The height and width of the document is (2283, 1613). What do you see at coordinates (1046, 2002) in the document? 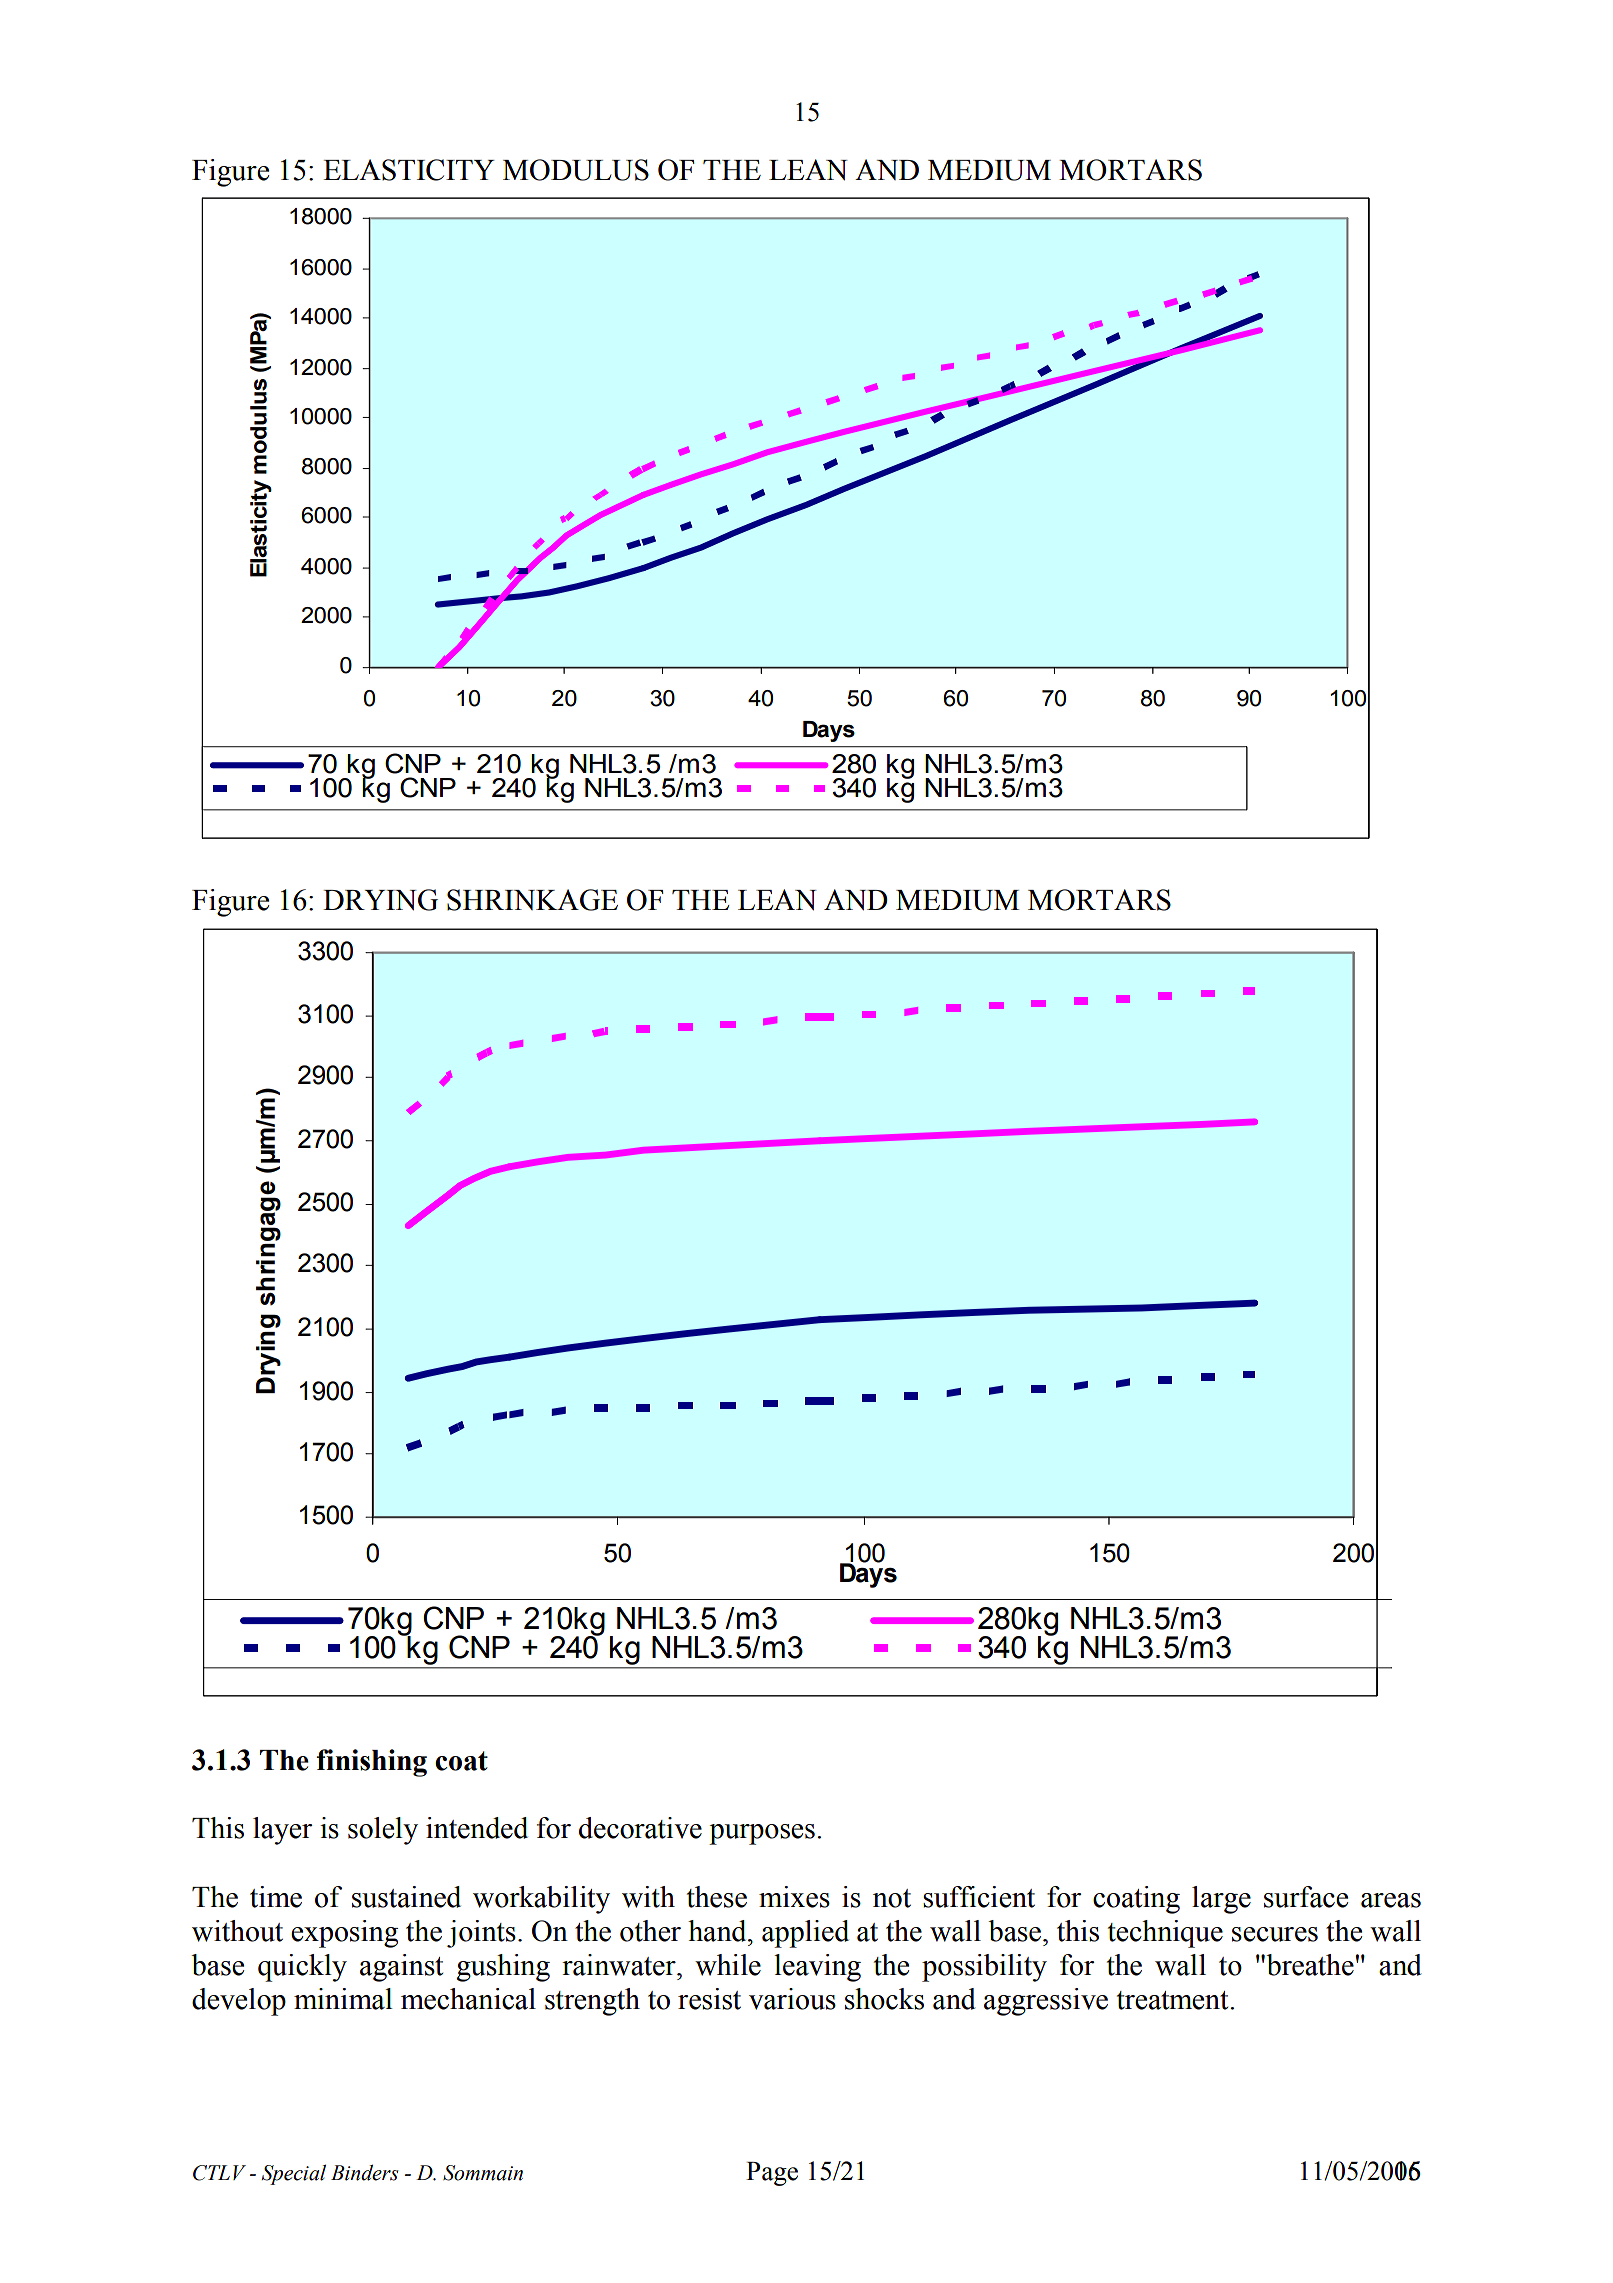
I see `aggressive` at bounding box center [1046, 2002].
